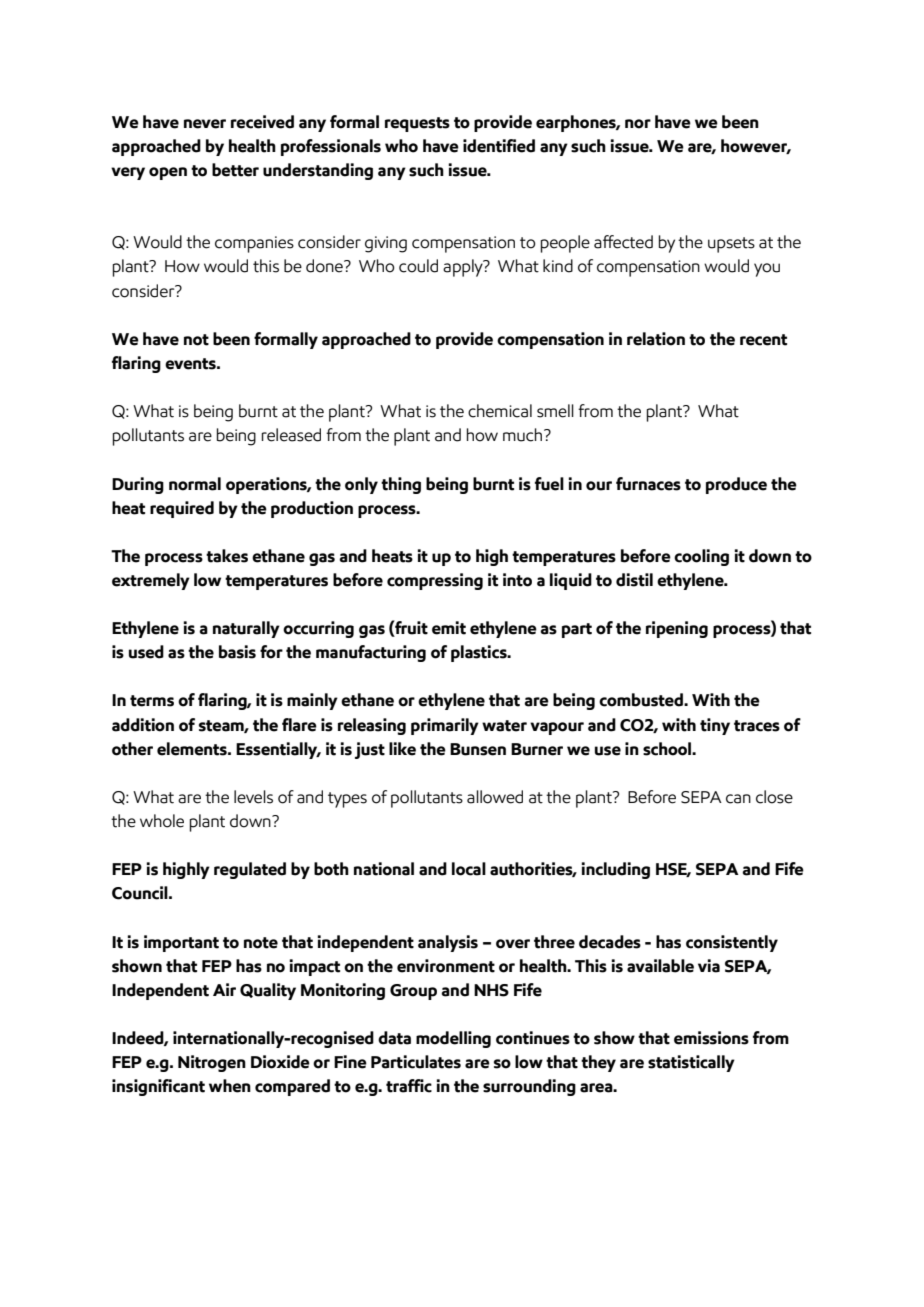  What do you see at coordinates (616, 870) in the document?
I see `including` at bounding box center [616, 870].
